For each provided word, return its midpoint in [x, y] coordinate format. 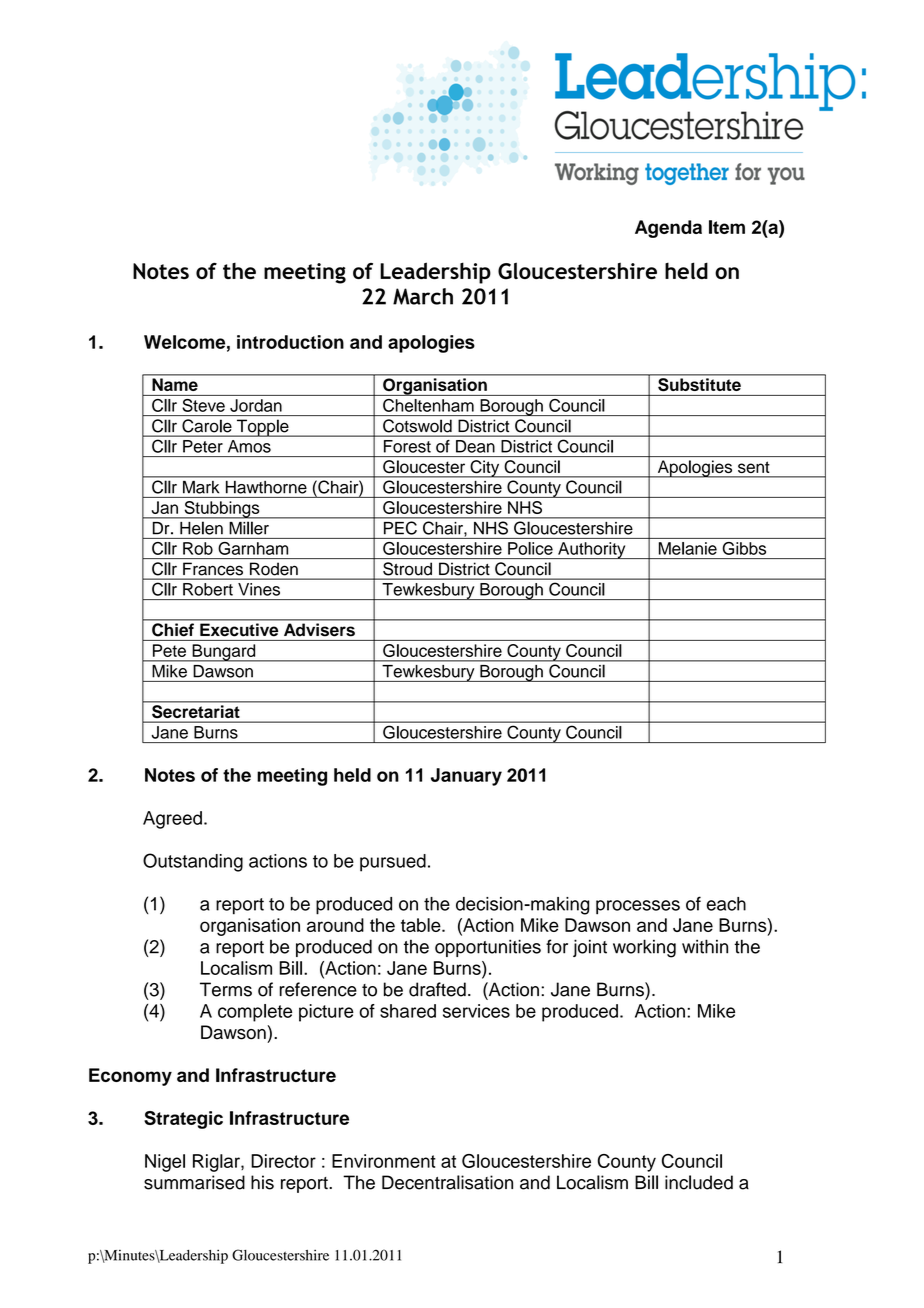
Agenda [668, 229]
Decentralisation [447, 1182]
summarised [194, 1182]
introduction [290, 342]
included [699, 1182]
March [423, 296]
